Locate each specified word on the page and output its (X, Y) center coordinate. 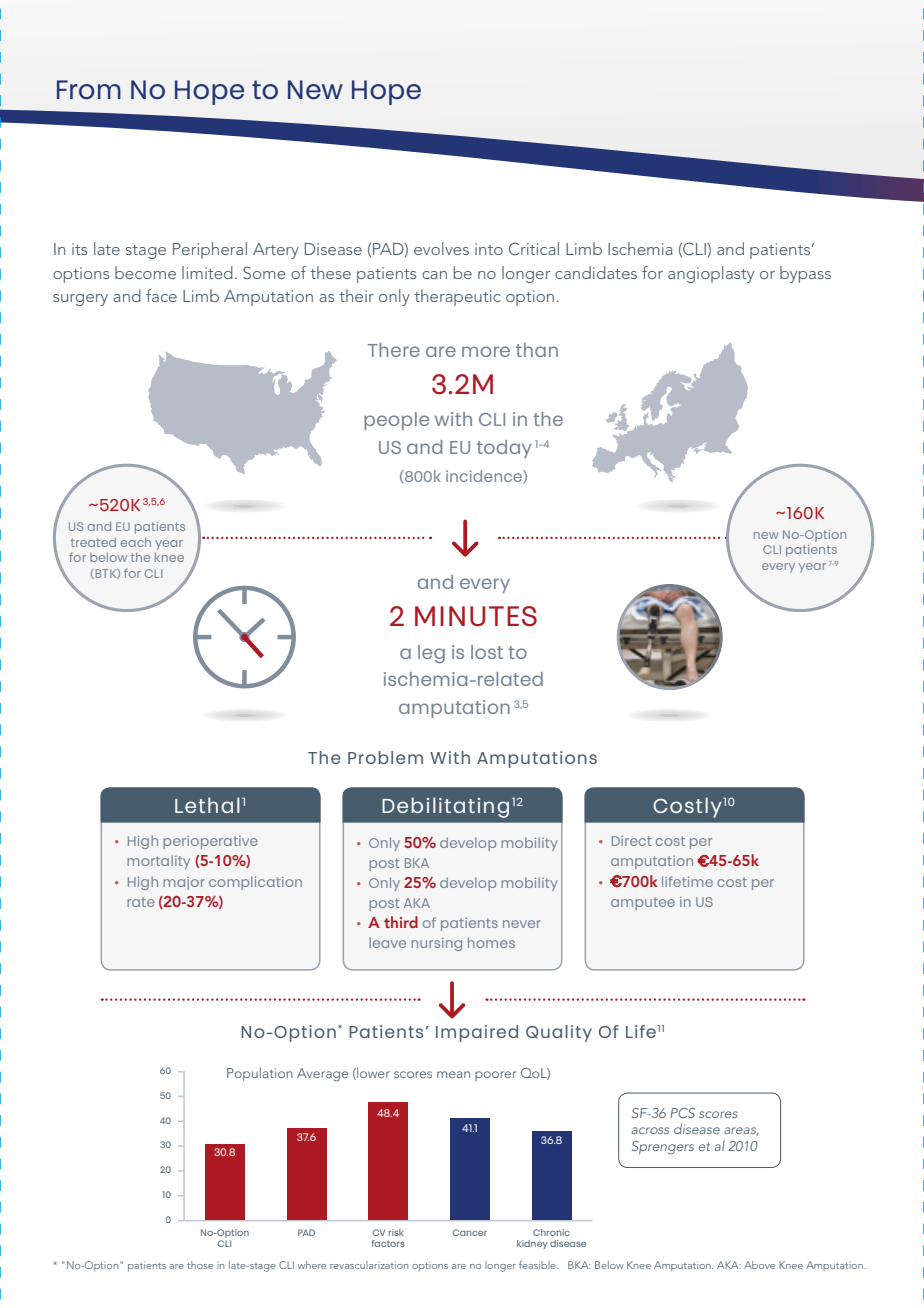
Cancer (470, 1232)
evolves (441, 248)
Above (759, 1265)
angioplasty (711, 274)
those (200, 1265)
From (89, 89)
